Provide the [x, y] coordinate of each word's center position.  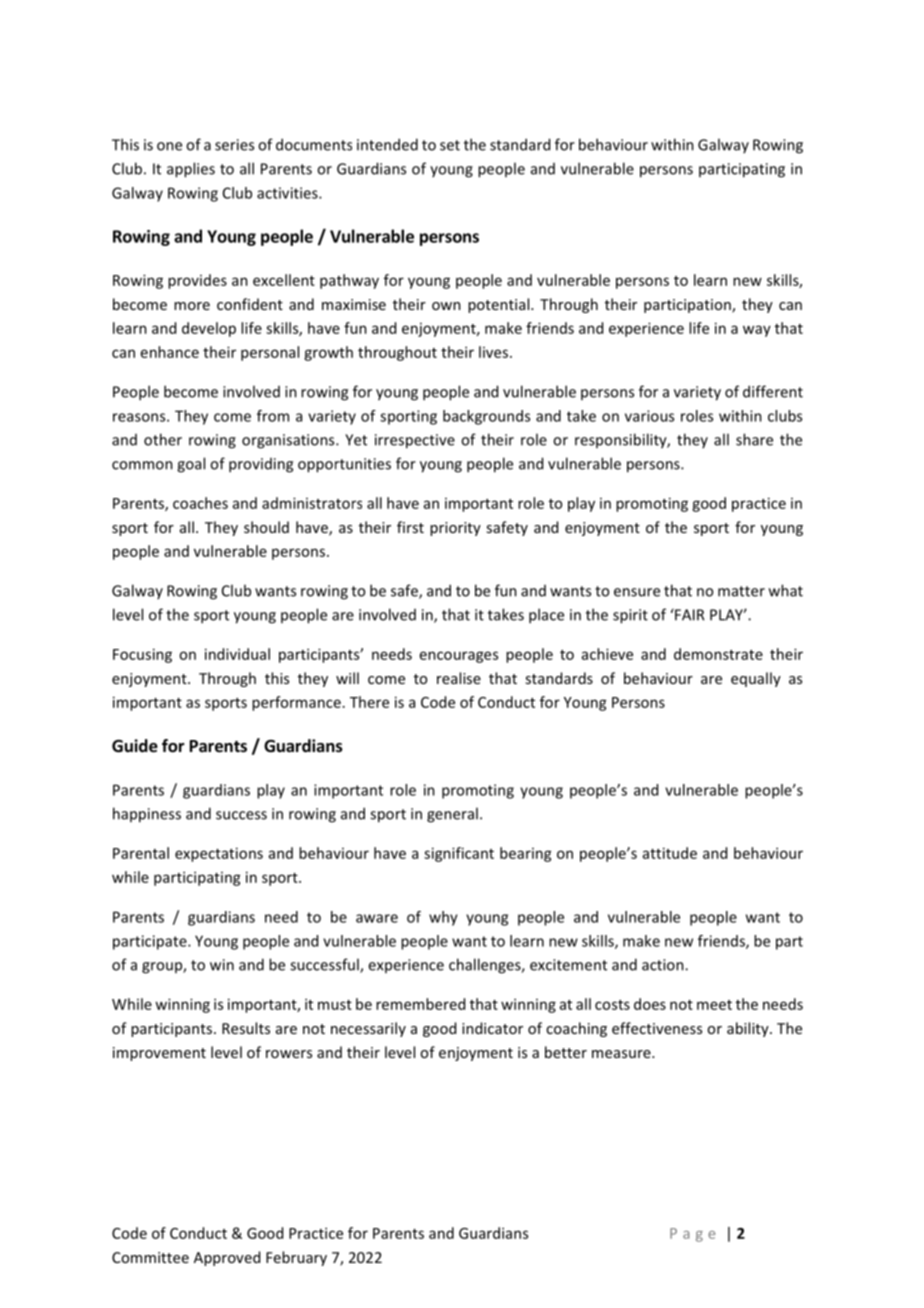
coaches [200, 503]
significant [459, 854]
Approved [227, 1258]
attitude [670, 853]
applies [191, 170]
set [450, 145]
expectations [219, 854]
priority [455, 529]
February [296, 1258]
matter [741, 591]
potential [500, 305]
